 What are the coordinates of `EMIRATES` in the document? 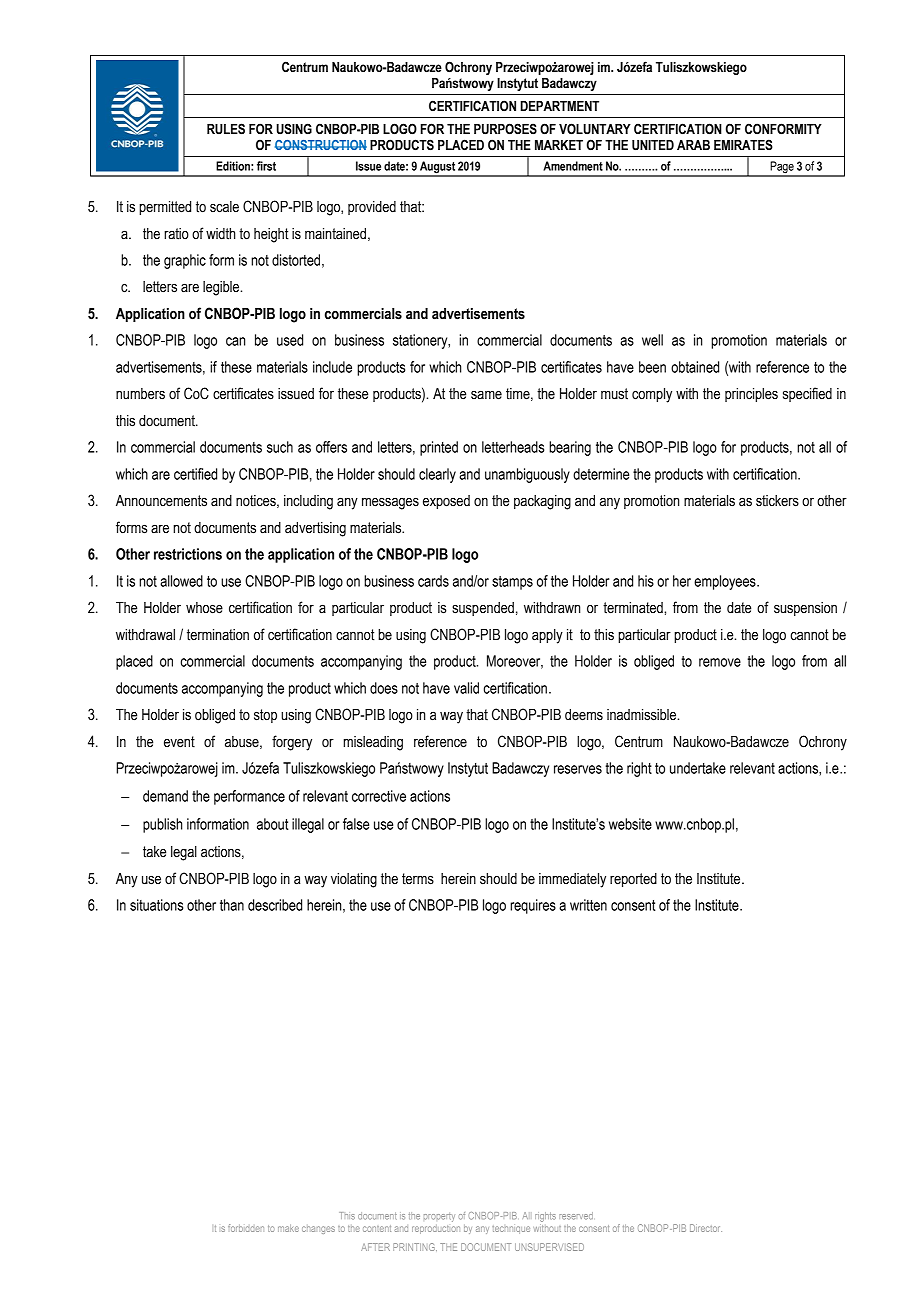 It's located at (743, 145).
